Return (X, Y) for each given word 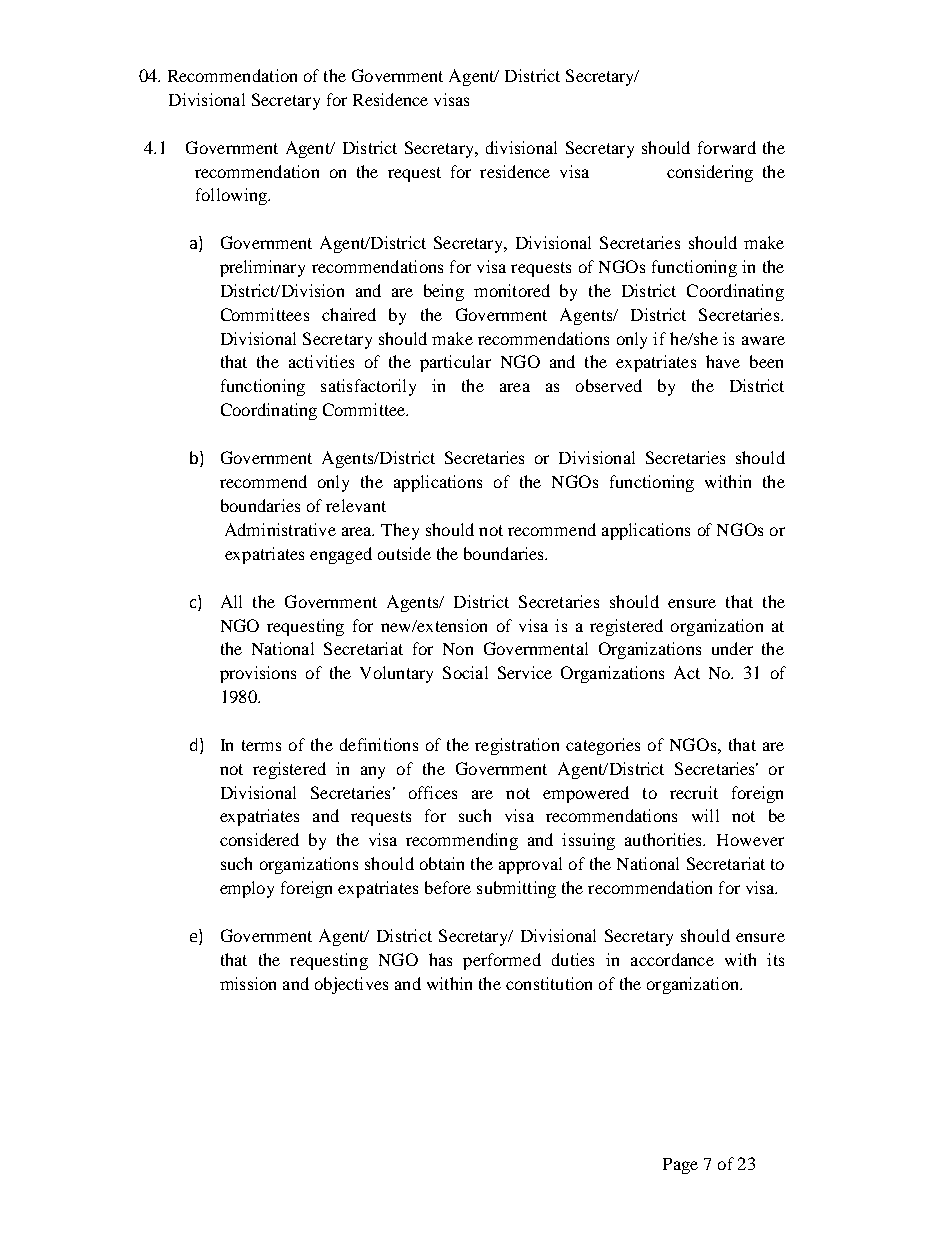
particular (455, 363)
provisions (258, 674)
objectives (351, 985)
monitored (512, 290)
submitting (516, 889)
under (732, 648)
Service (525, 672)
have (723, 361)
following (232, 196)
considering (710, 173)
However (750, 840)
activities (321, 361)
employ (247, 889)
